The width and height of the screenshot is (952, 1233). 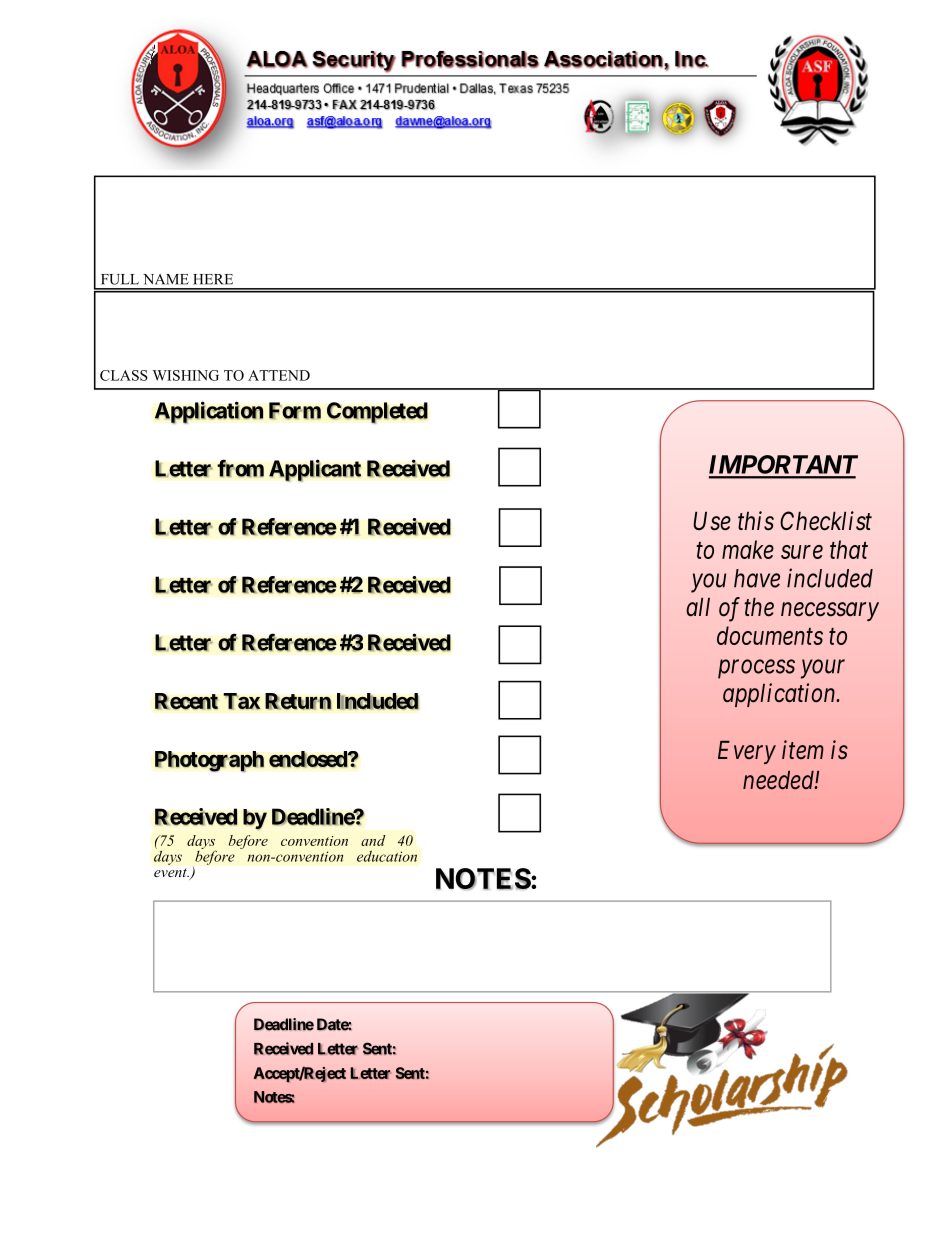 What do you see at coordinates (279, 375) in the screenshot?
I see `ATTEND` at bounding box center [279, 375].
